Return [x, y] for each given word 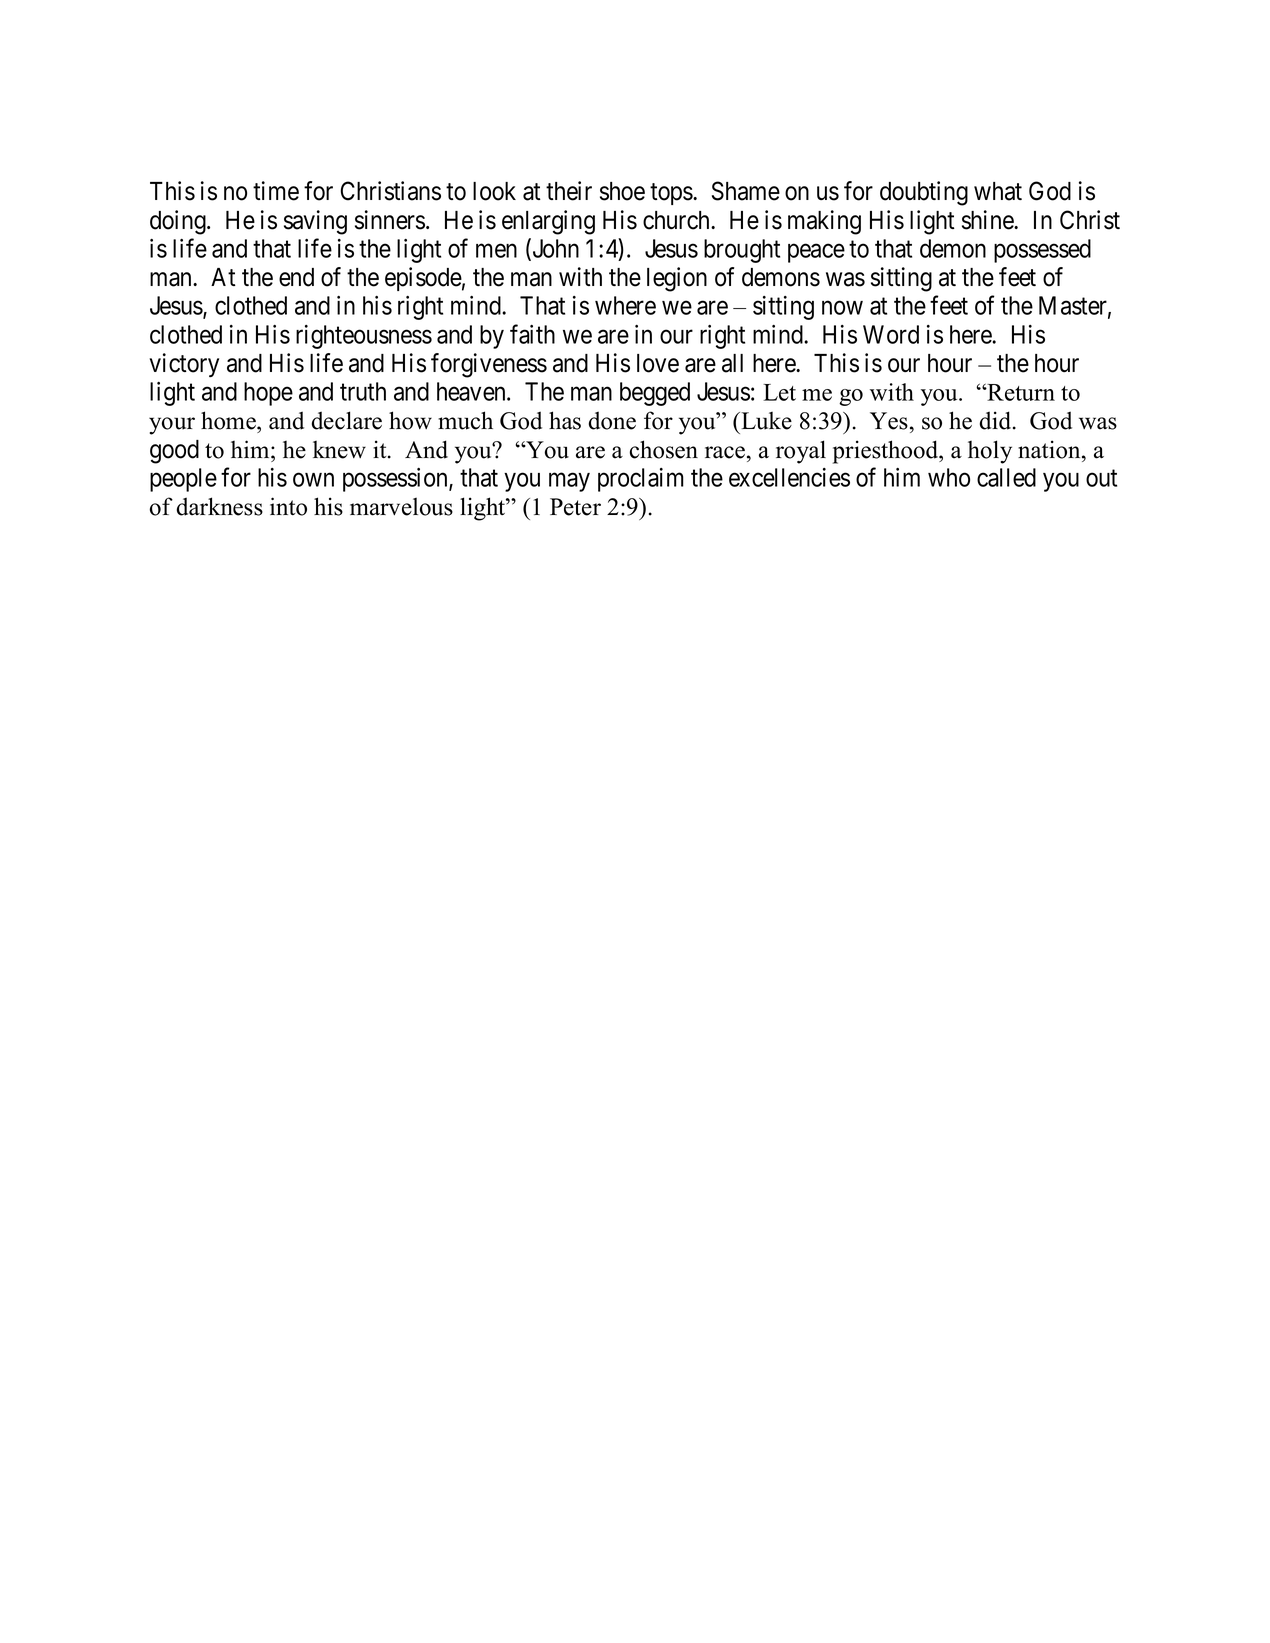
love [658, 363]
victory [184, 365]
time [276, 191]
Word [891, 334]
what [998, 191]
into [288, 506]
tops [672, 194]
